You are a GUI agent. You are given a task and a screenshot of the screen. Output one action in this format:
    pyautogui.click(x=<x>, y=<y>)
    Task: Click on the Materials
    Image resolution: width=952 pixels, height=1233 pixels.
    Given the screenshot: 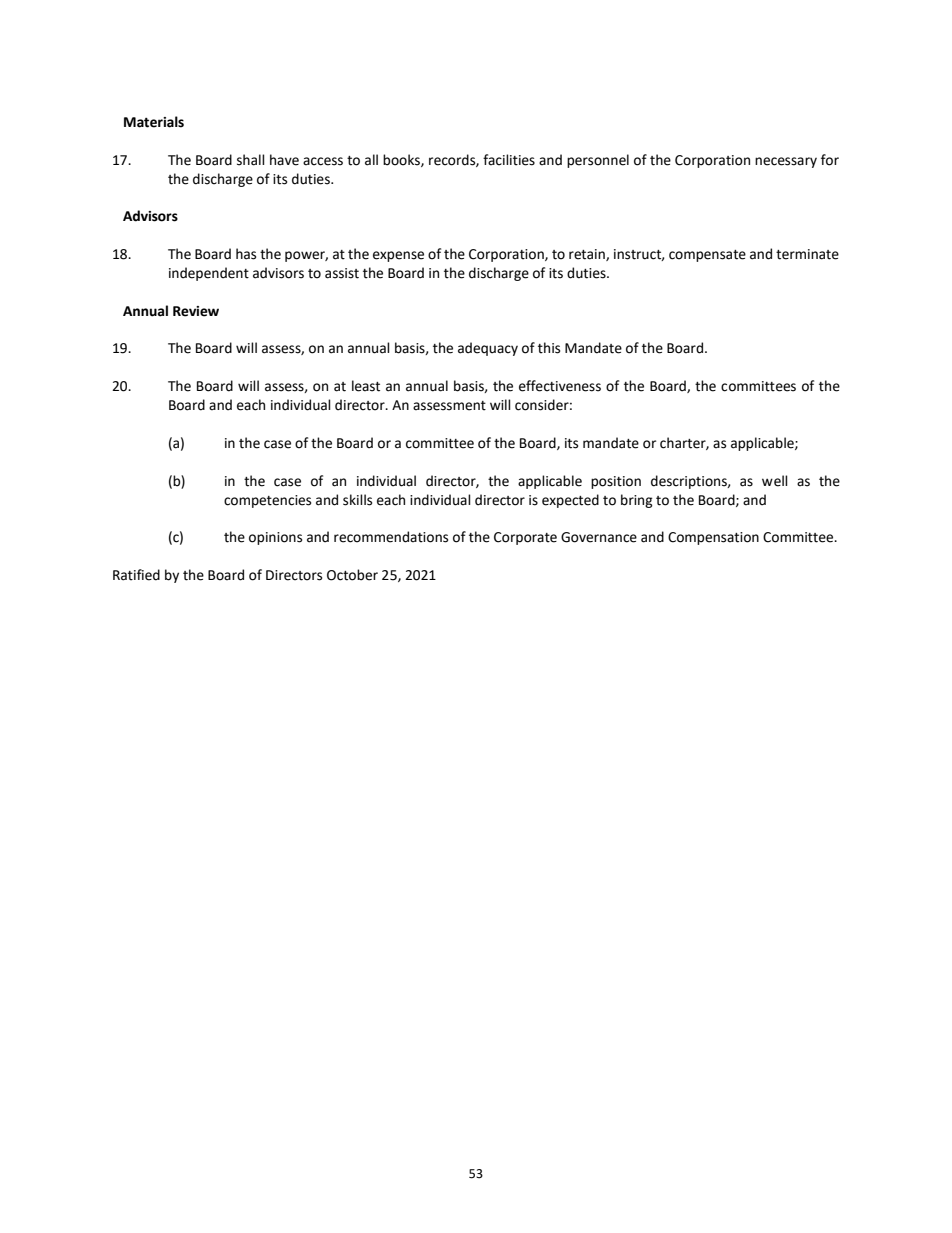 What is the action you would take?
    pyautogui.click(x=154, y=122)
